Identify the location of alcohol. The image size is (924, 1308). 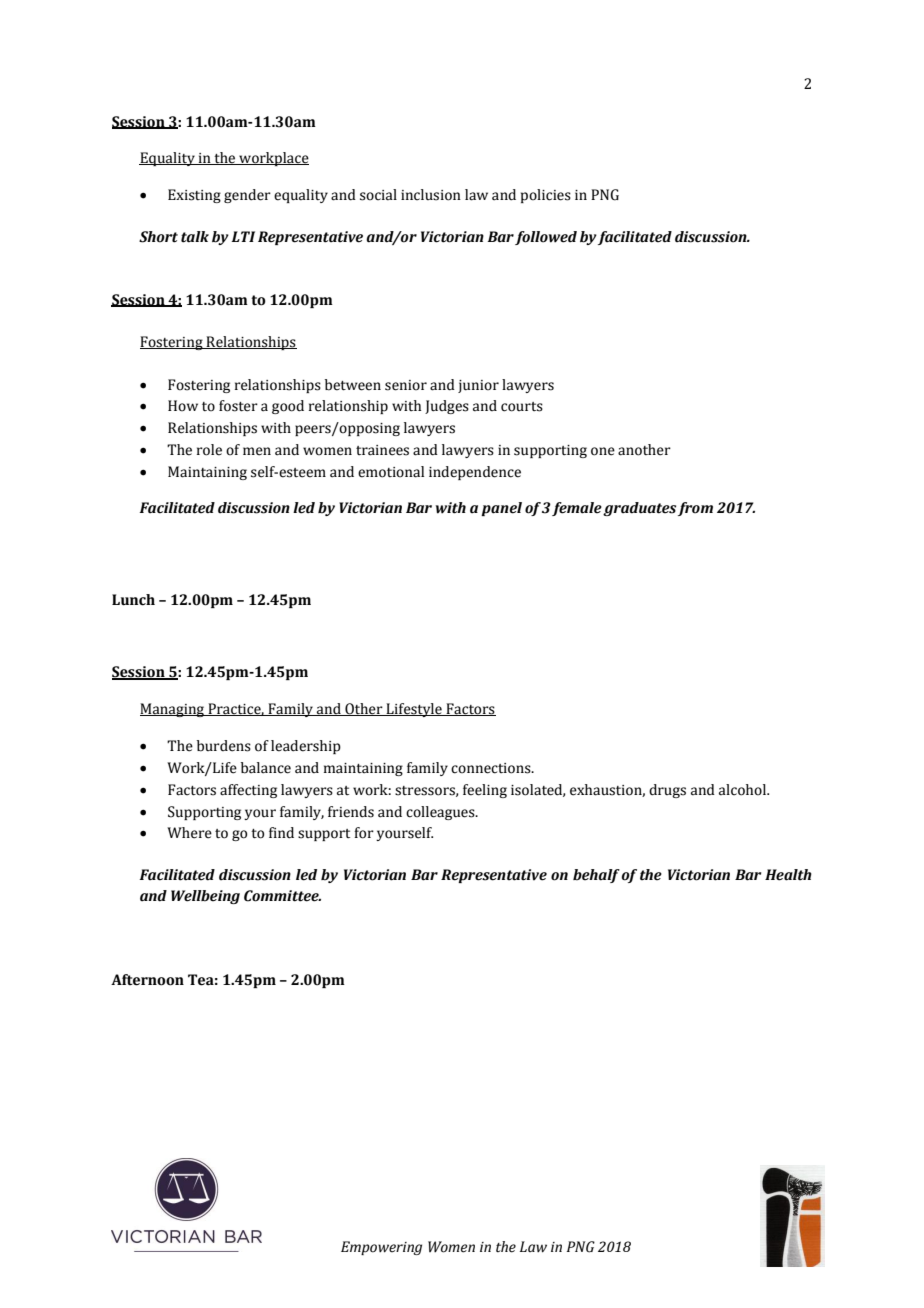
(743, 790).
